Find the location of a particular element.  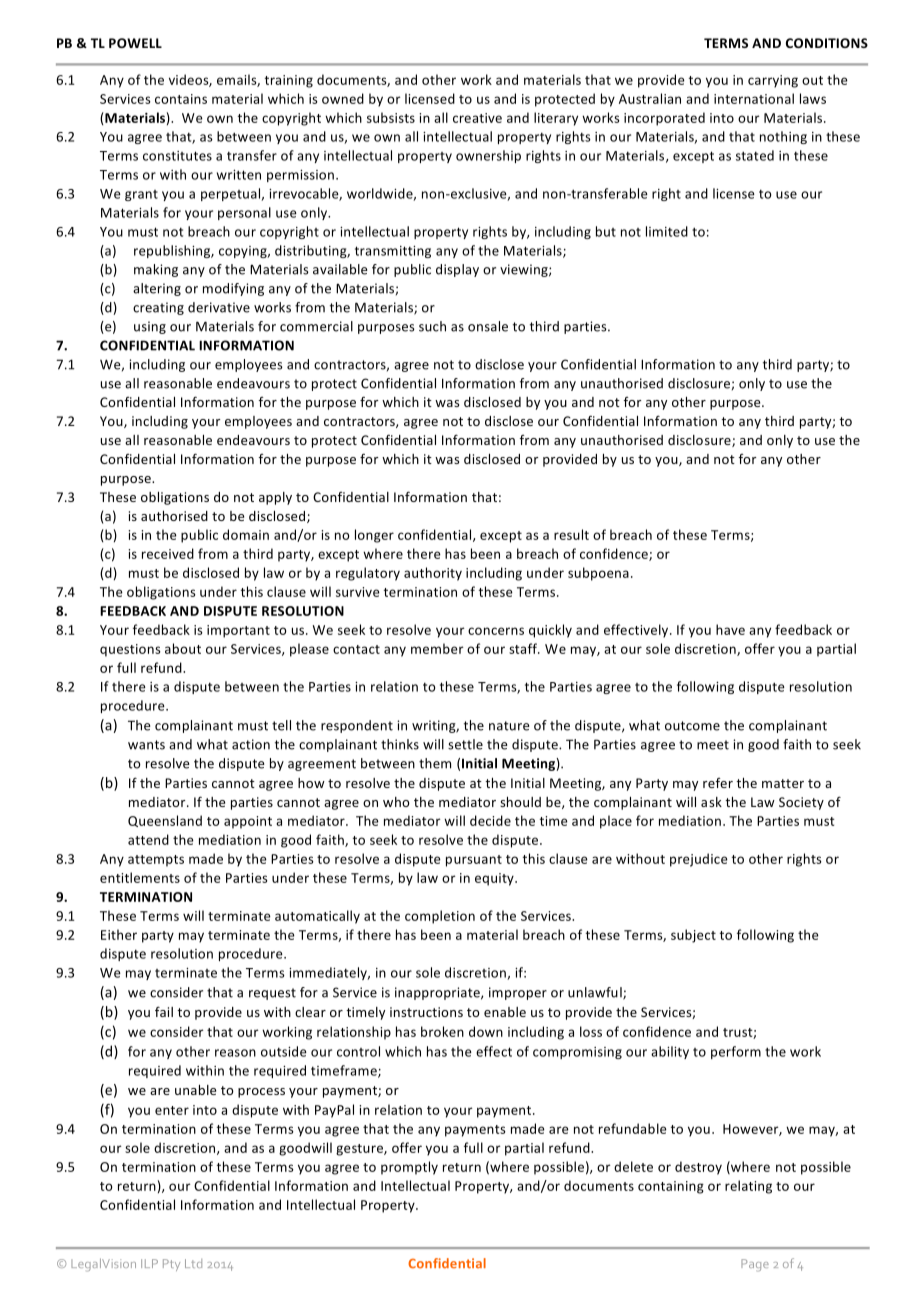

concerns is located at coordinates (496, 631).
